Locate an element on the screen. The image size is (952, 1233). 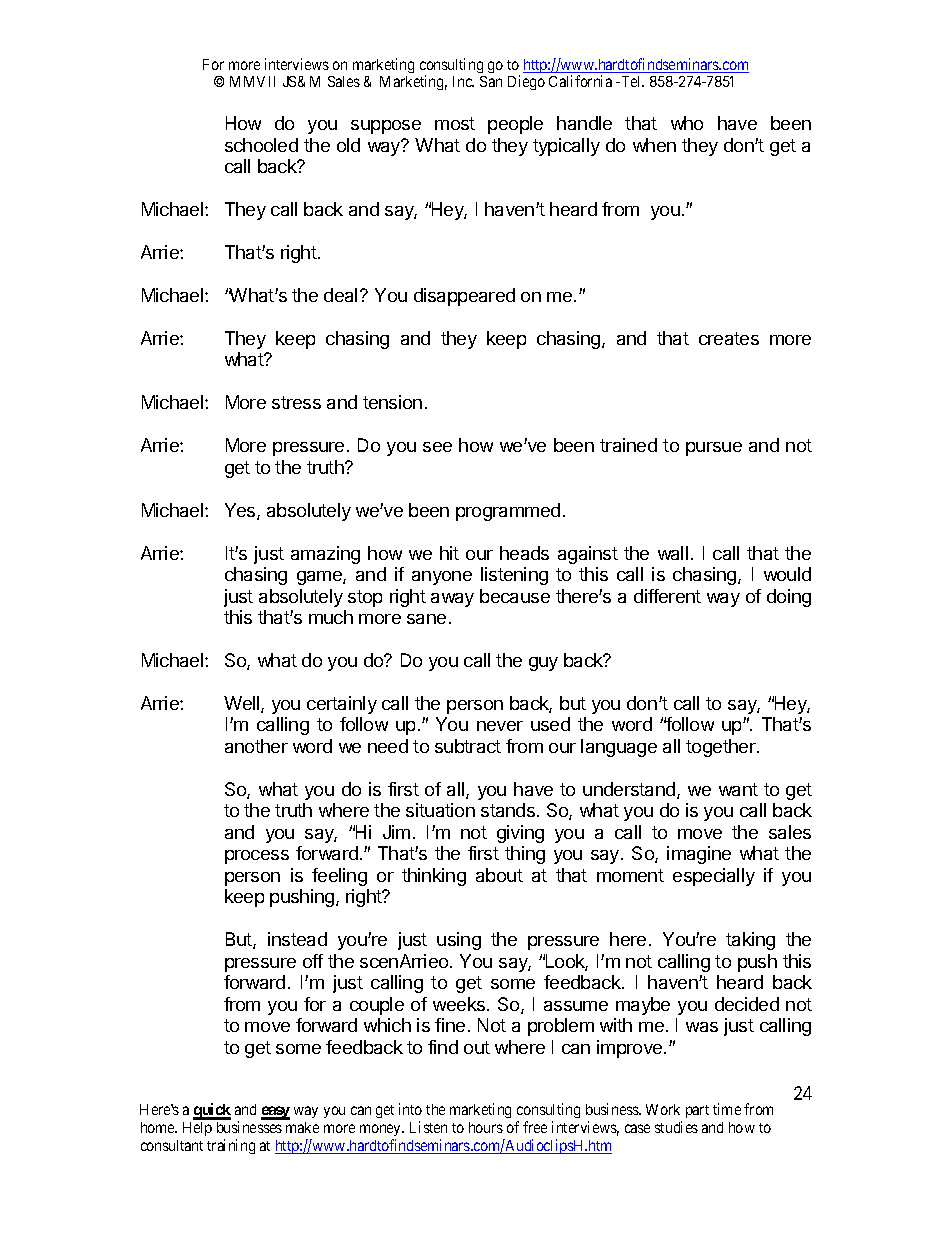
stress is located at coordinates (296, 402).
